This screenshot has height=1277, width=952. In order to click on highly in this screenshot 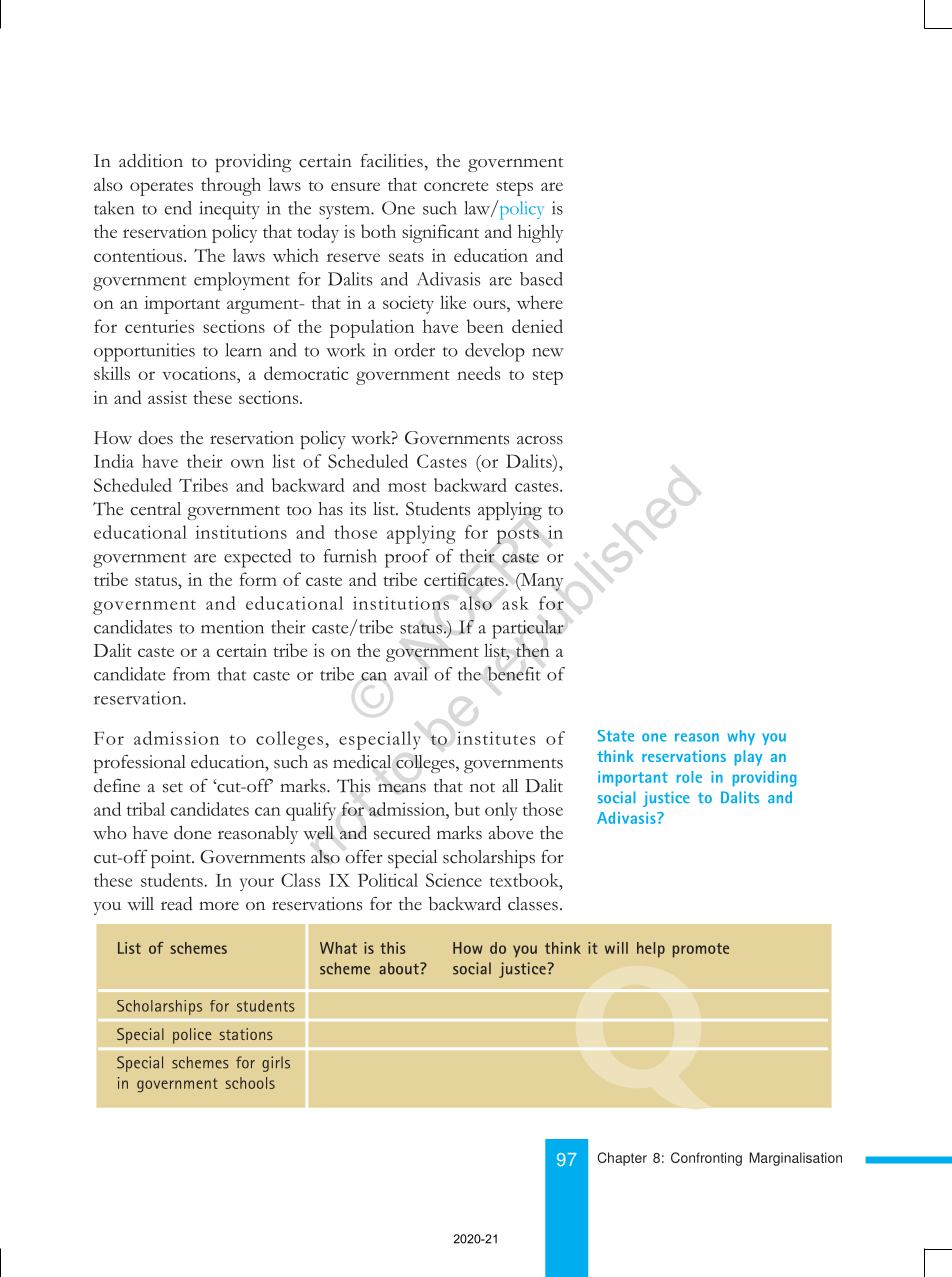, I will do `click(541, 233)`.
